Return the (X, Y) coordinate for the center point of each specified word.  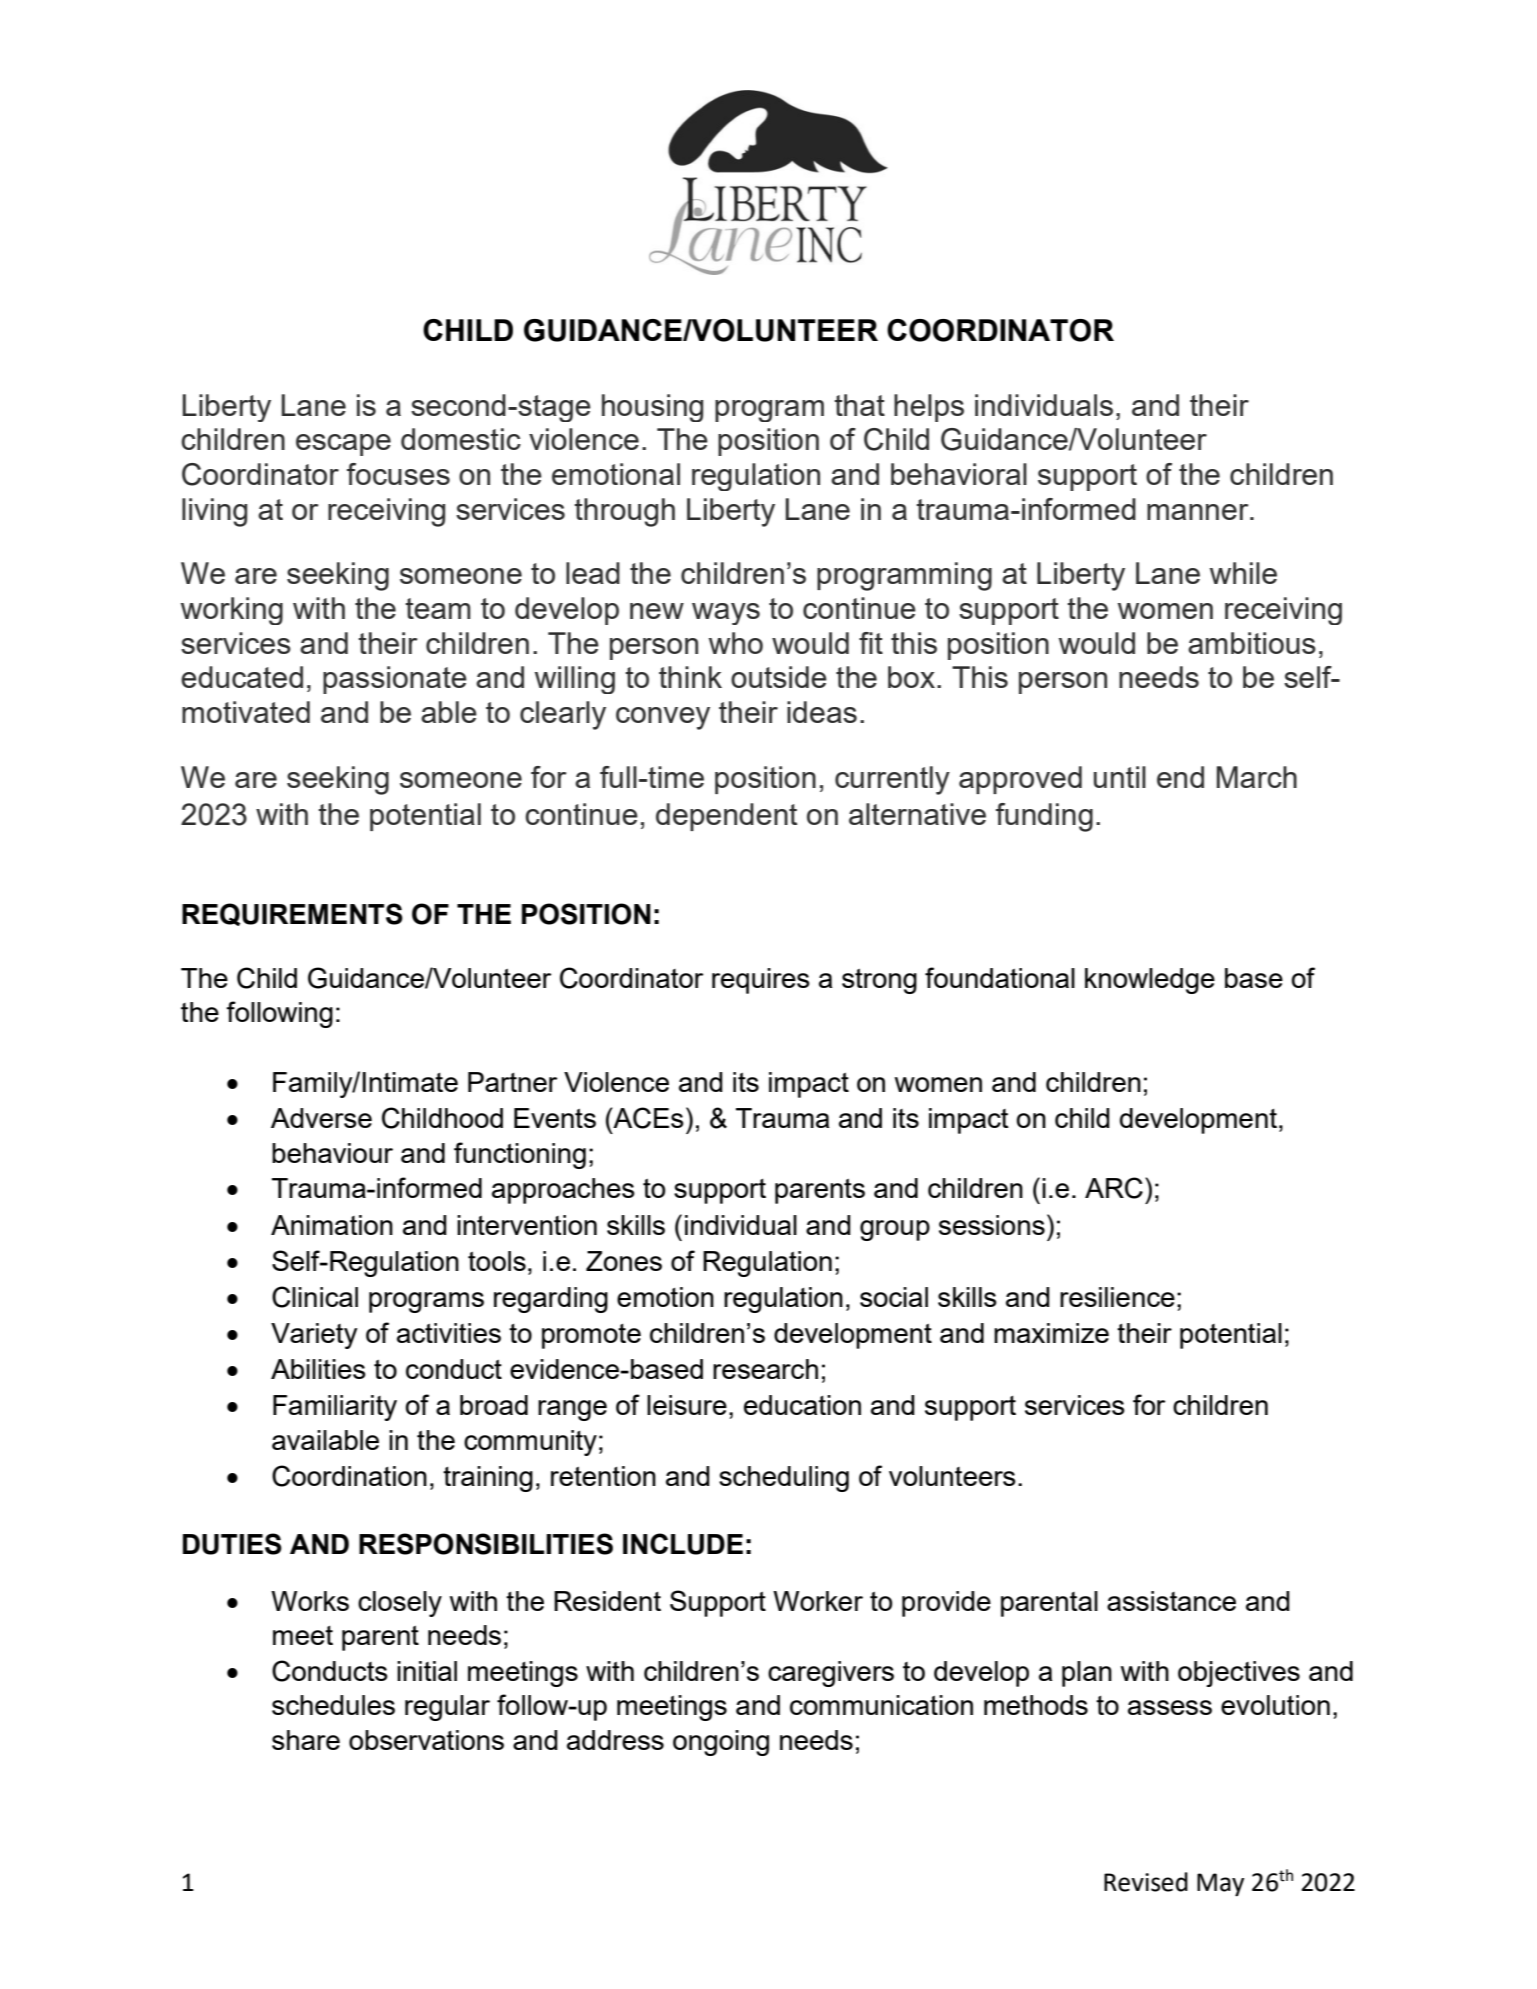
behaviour (332, 1153)
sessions (992, 1225)
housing (652, 408)
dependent (726, 817)
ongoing (721, 1743)
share (306, 1740)
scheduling (784, 1479)
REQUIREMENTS (292, 914)
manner (1199, 512)
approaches (563, 1191)
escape (343, 445)
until (1120, 777)
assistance (1171, 1601)
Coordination (349, 1476)
